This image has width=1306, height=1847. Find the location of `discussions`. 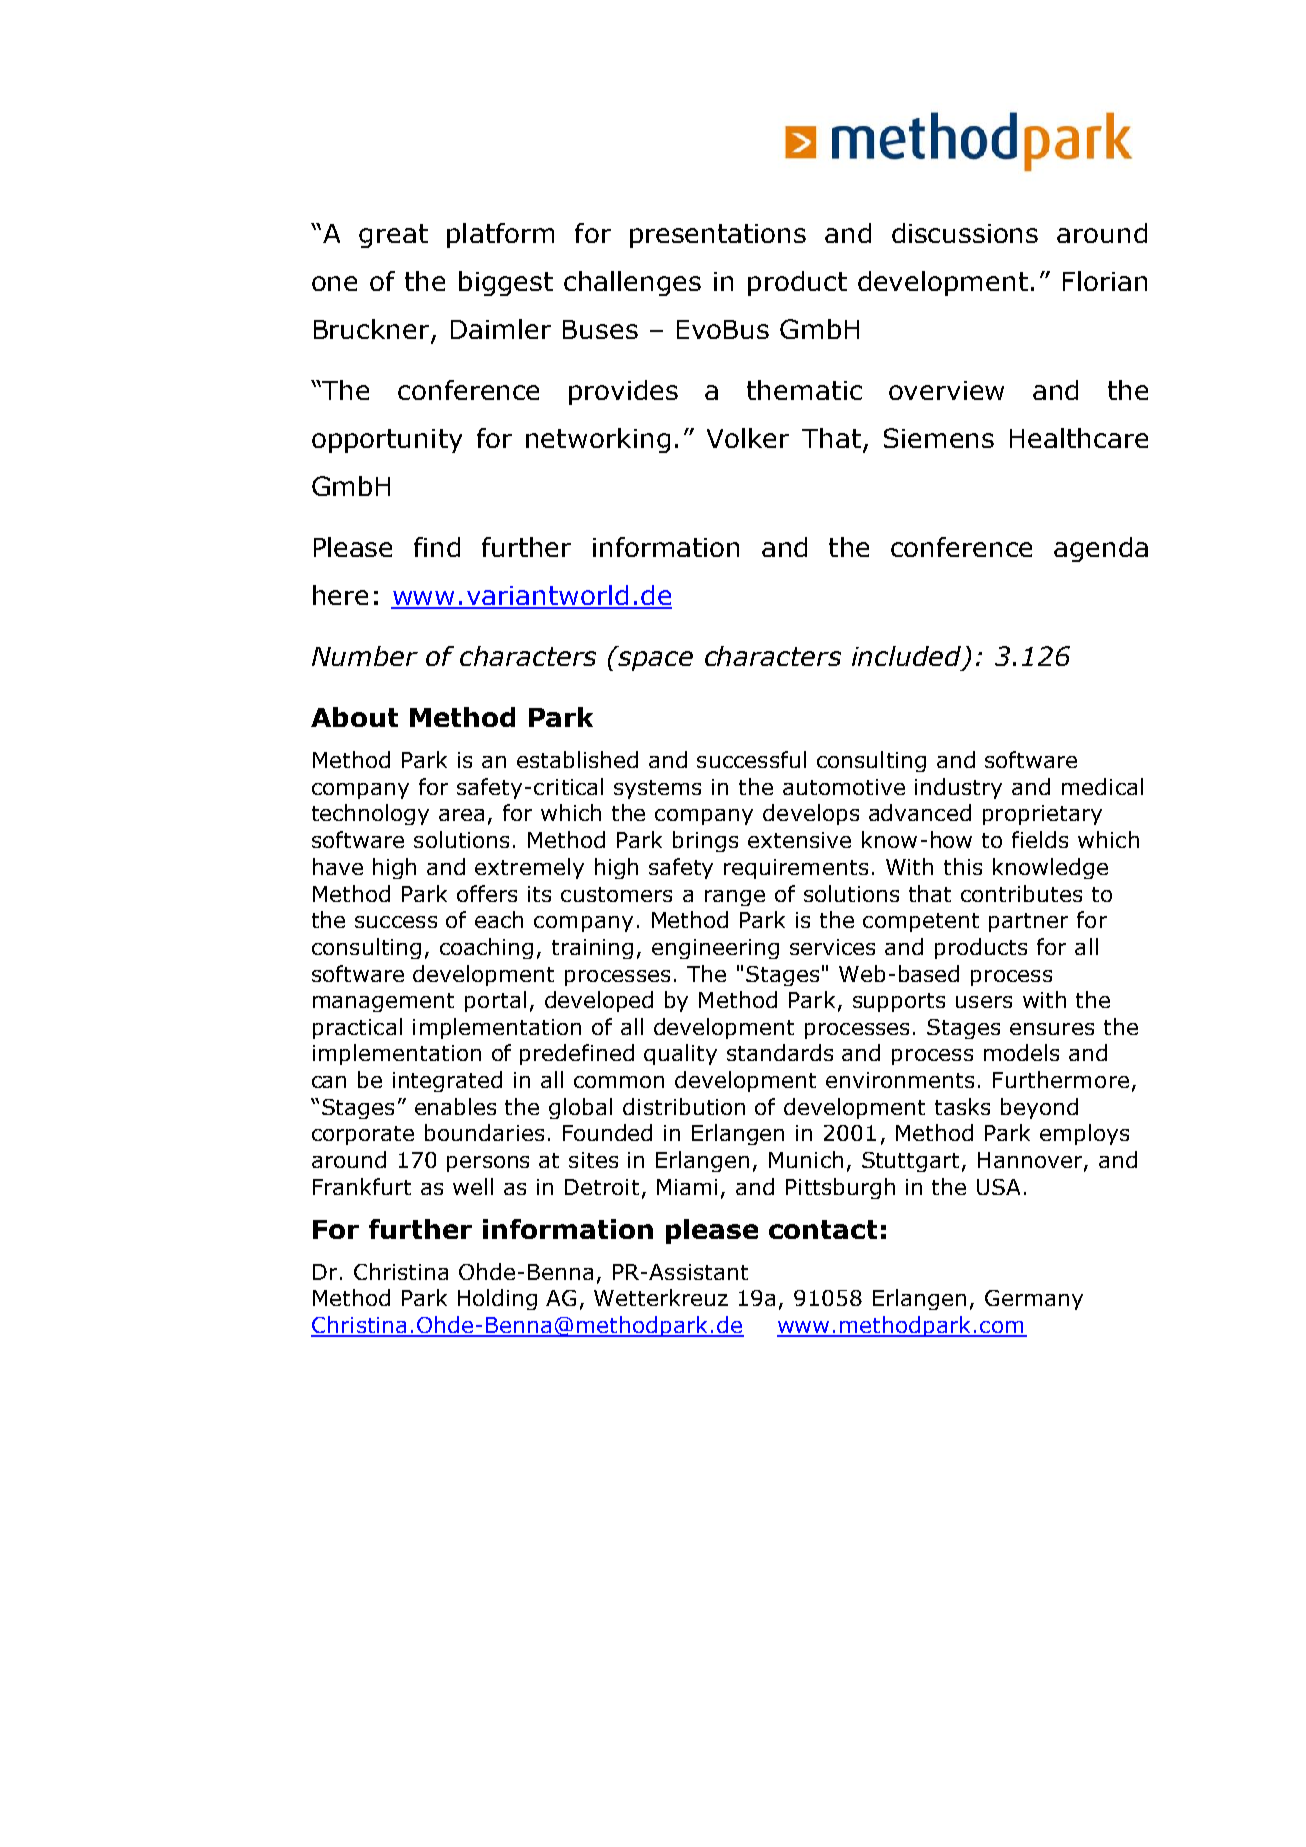

discussions is located at coordinates (965, 233).
